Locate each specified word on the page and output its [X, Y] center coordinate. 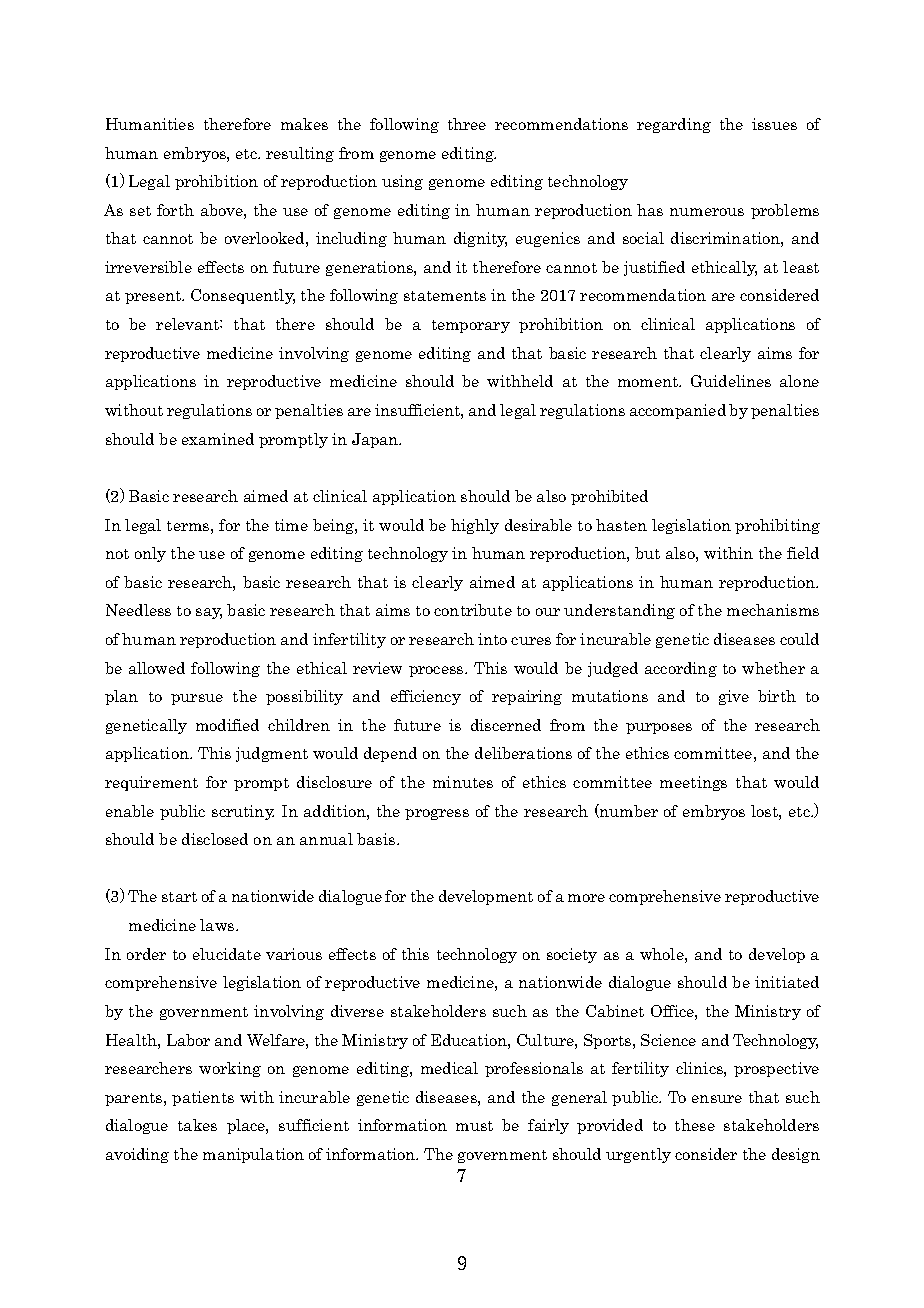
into [492, 639]
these [695, 1125]
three [467, 124]
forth [175, 210]
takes [197, 1125]
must [474, 1126]
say [209, 613]
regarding [674, 125]
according [681, 669]
